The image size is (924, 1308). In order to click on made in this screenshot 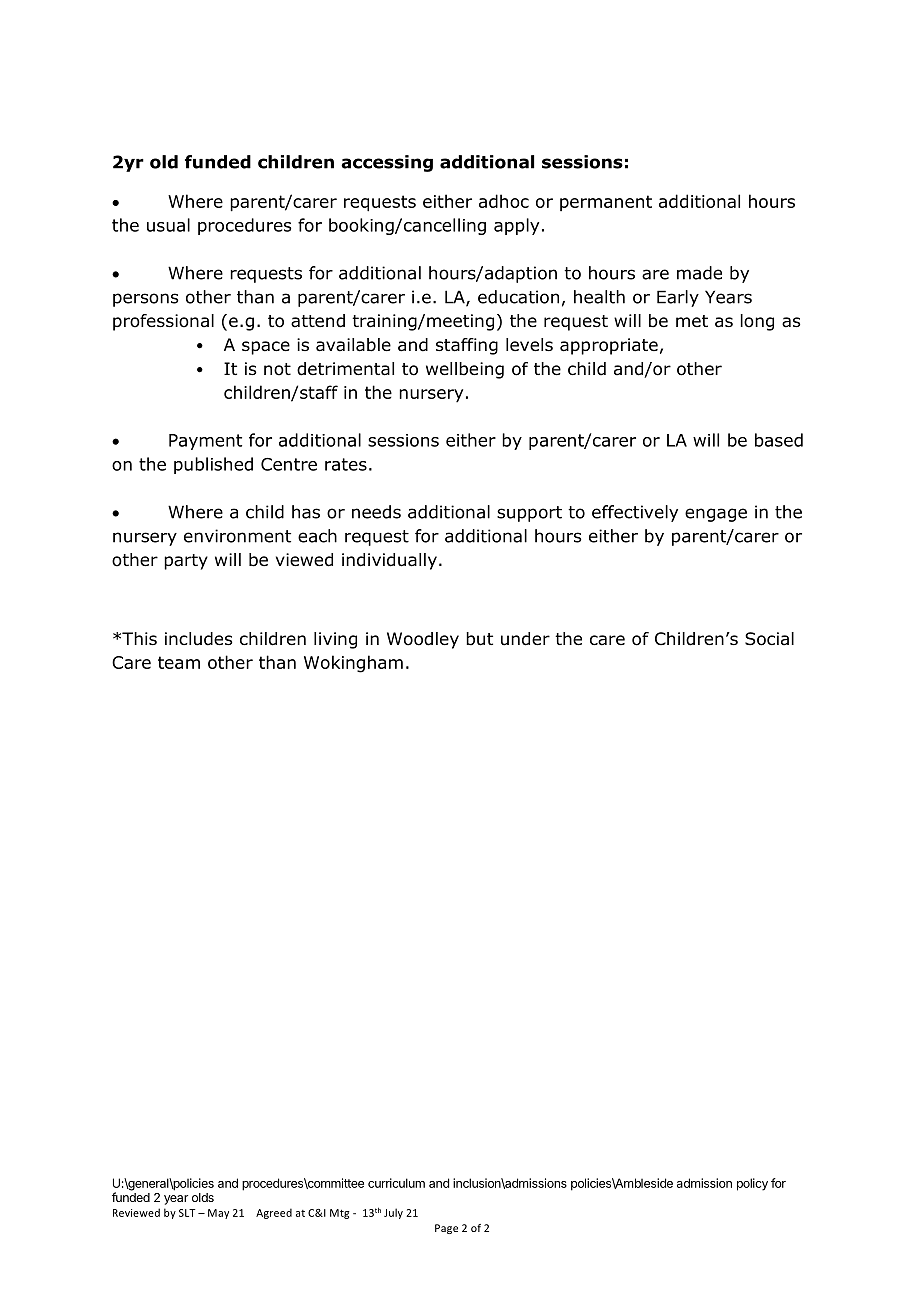, I will do `click(699, 273)`.
